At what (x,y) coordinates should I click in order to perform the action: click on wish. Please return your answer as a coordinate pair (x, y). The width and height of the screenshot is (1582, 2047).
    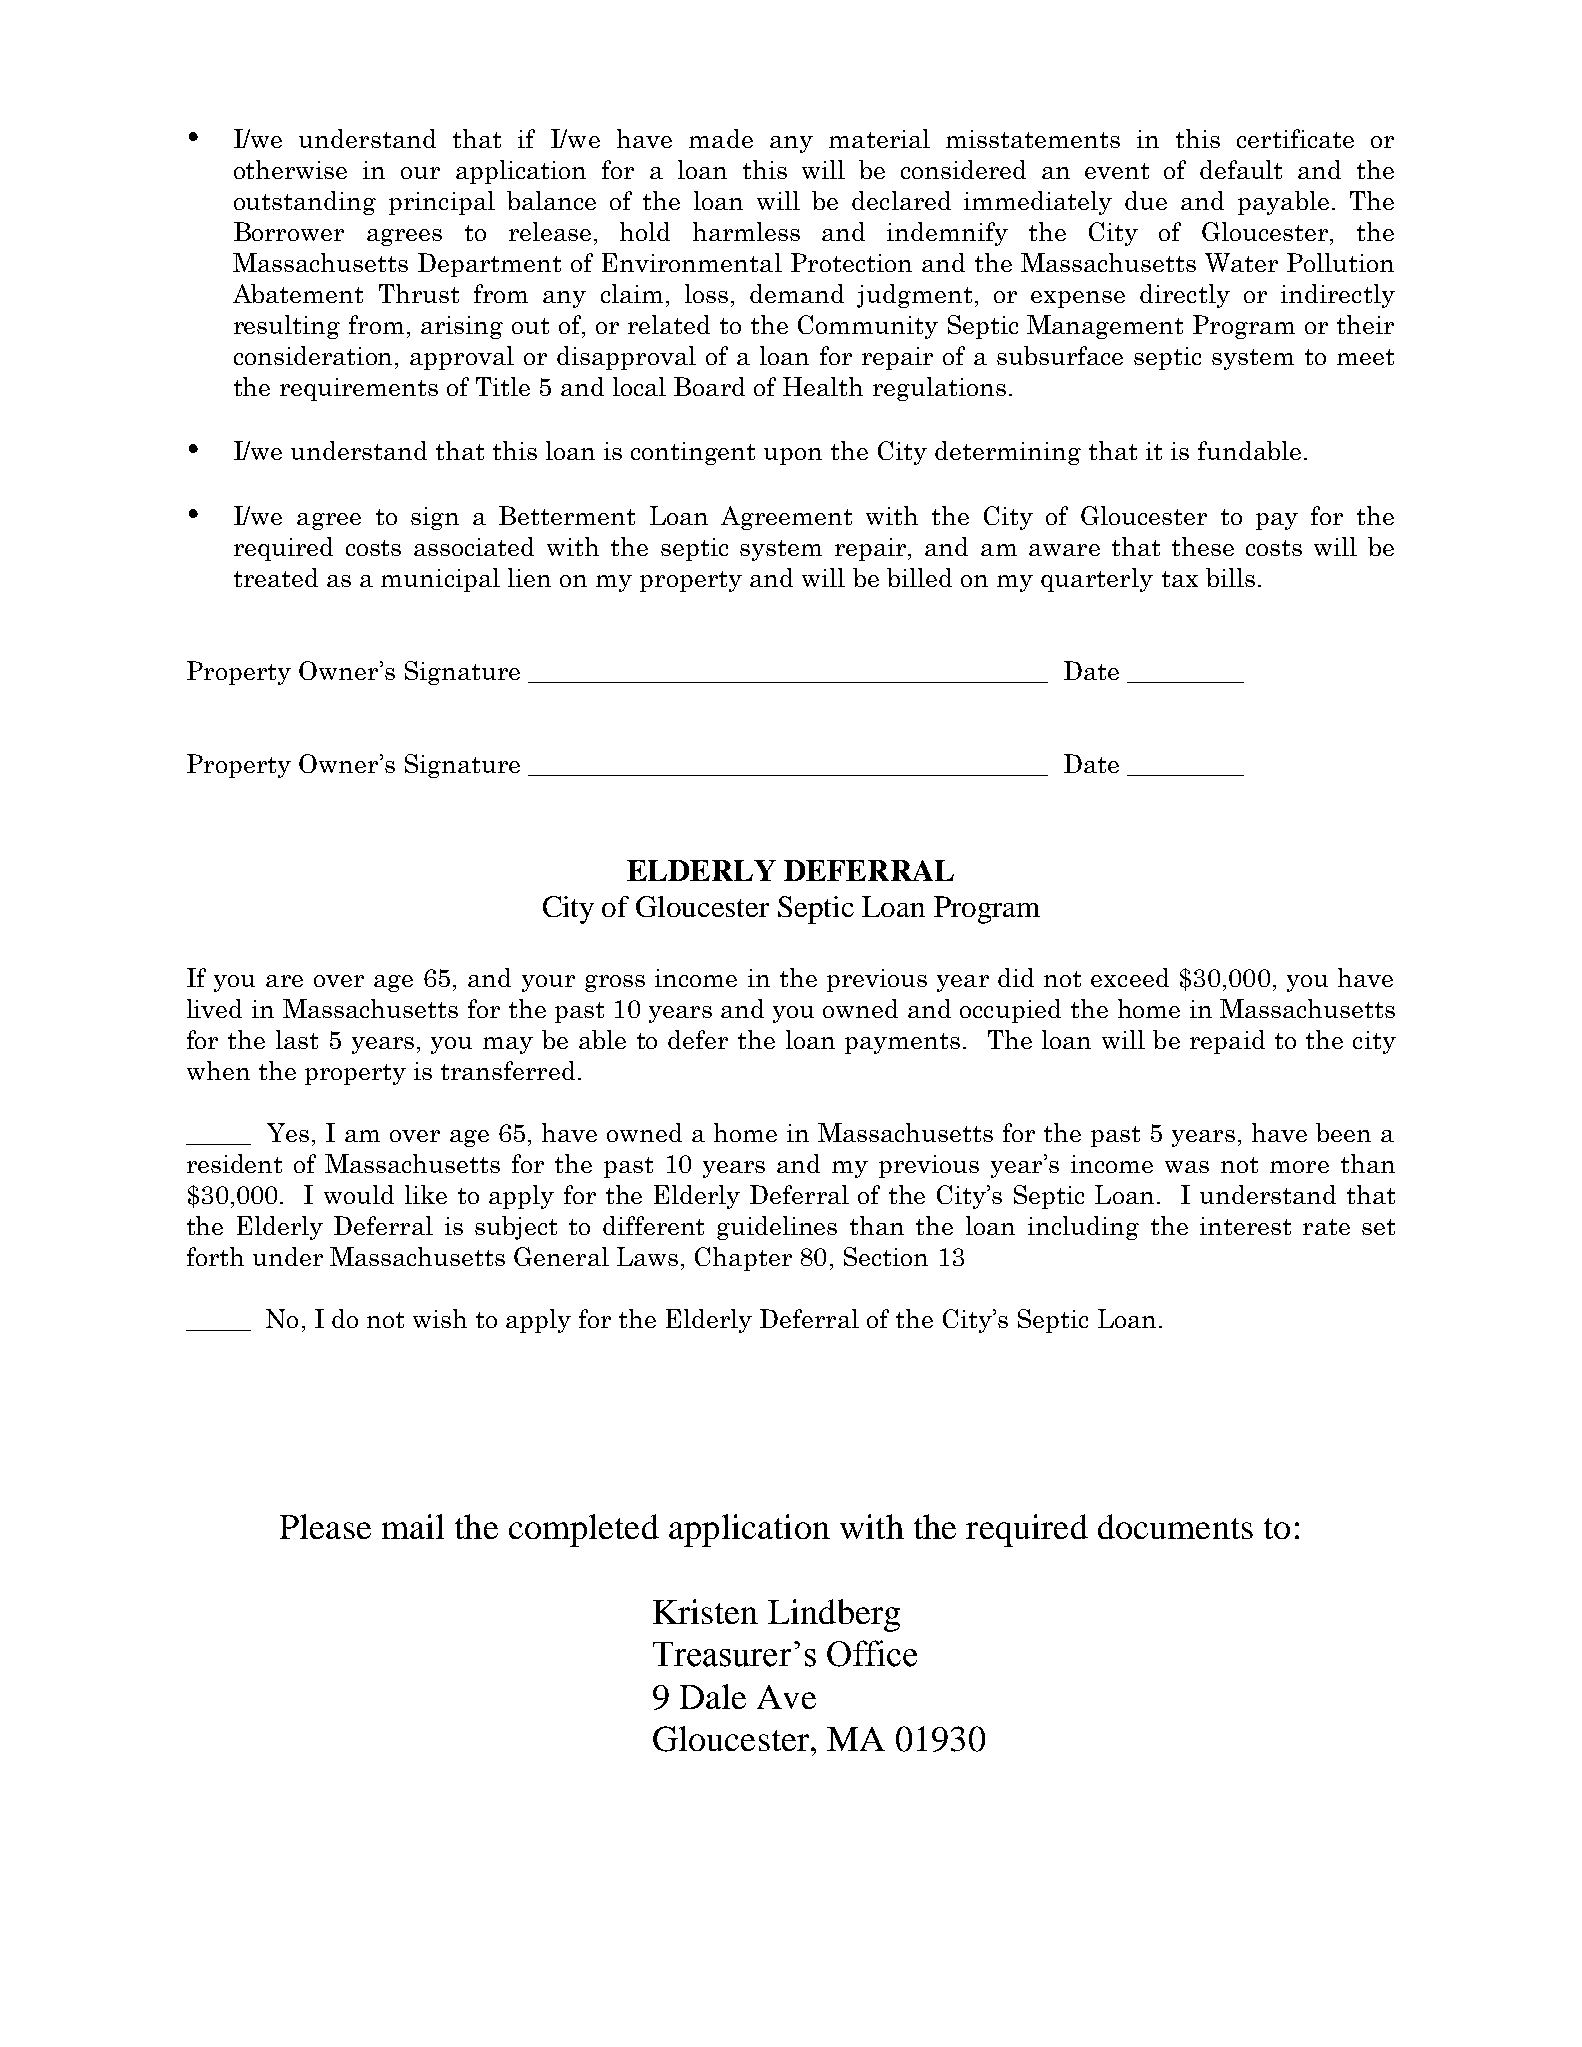
    Looking at the image, I should click on (440, 1318).
